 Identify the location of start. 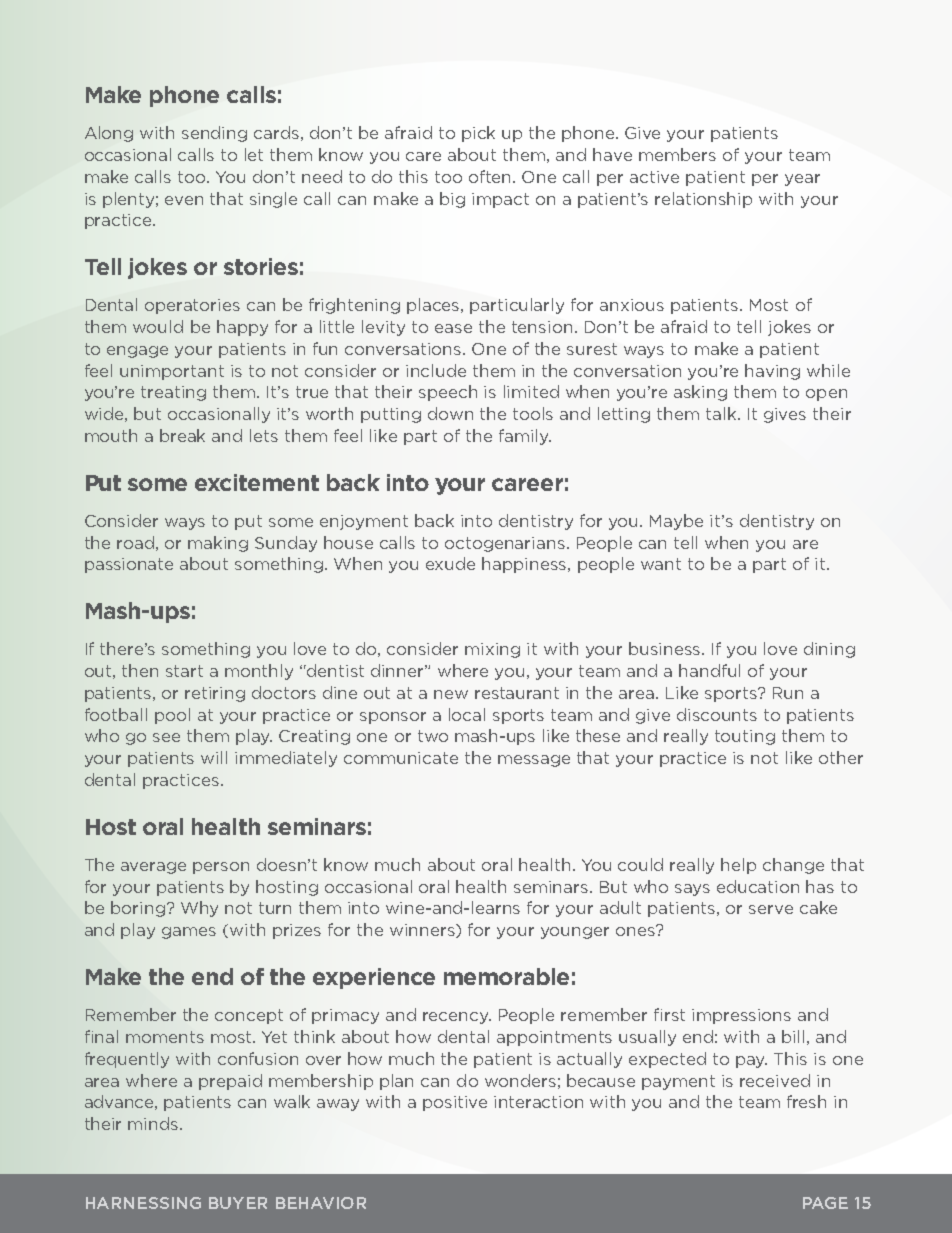
(184, 671).
